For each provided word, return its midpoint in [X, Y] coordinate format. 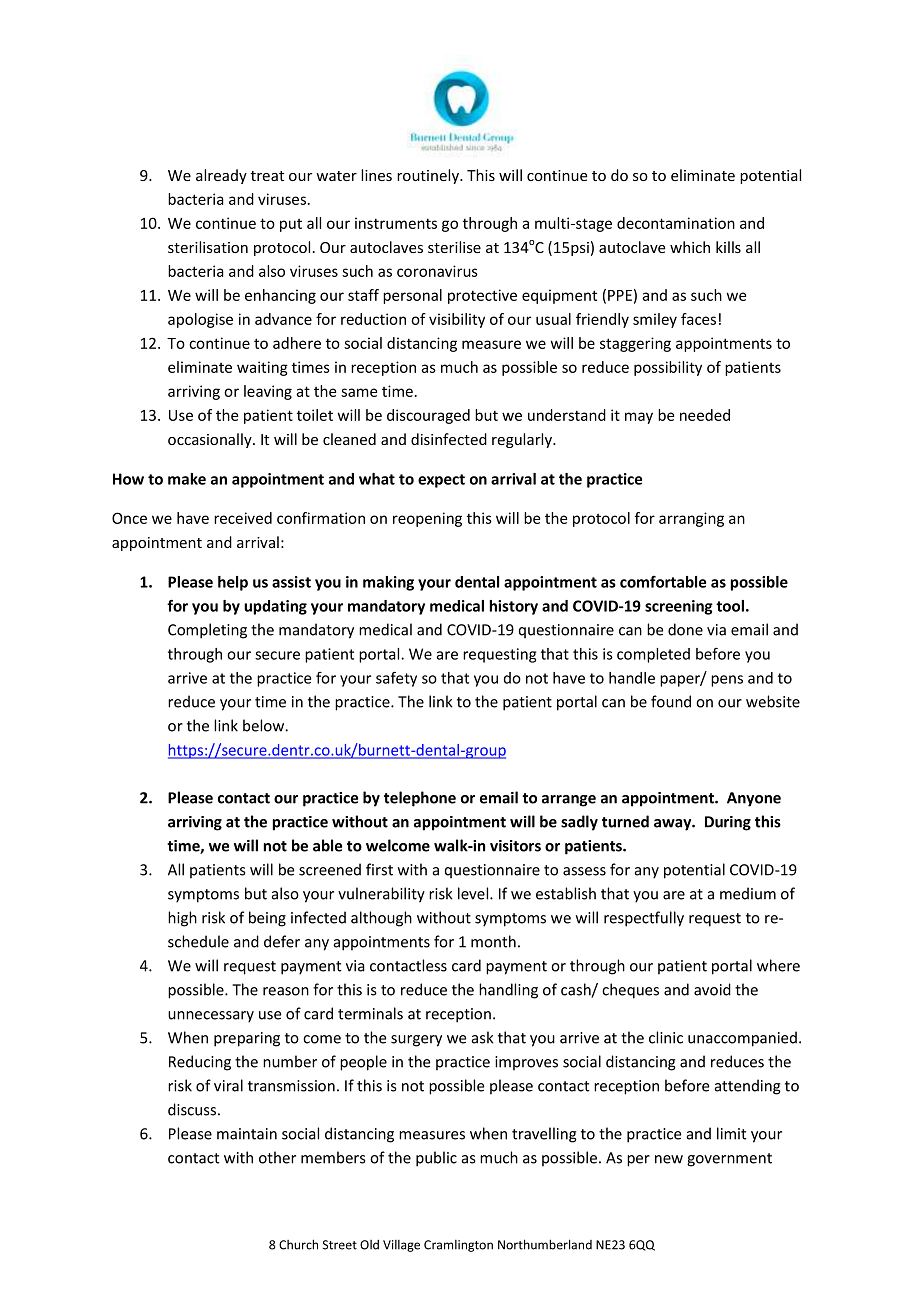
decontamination [676, 223]
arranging [691, 519]
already [221, 176]
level [474, 893]
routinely [429, 176]
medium [748, 893]
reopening [427, 519]
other [277, 1157]
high [182, 919]
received [243, 518]
